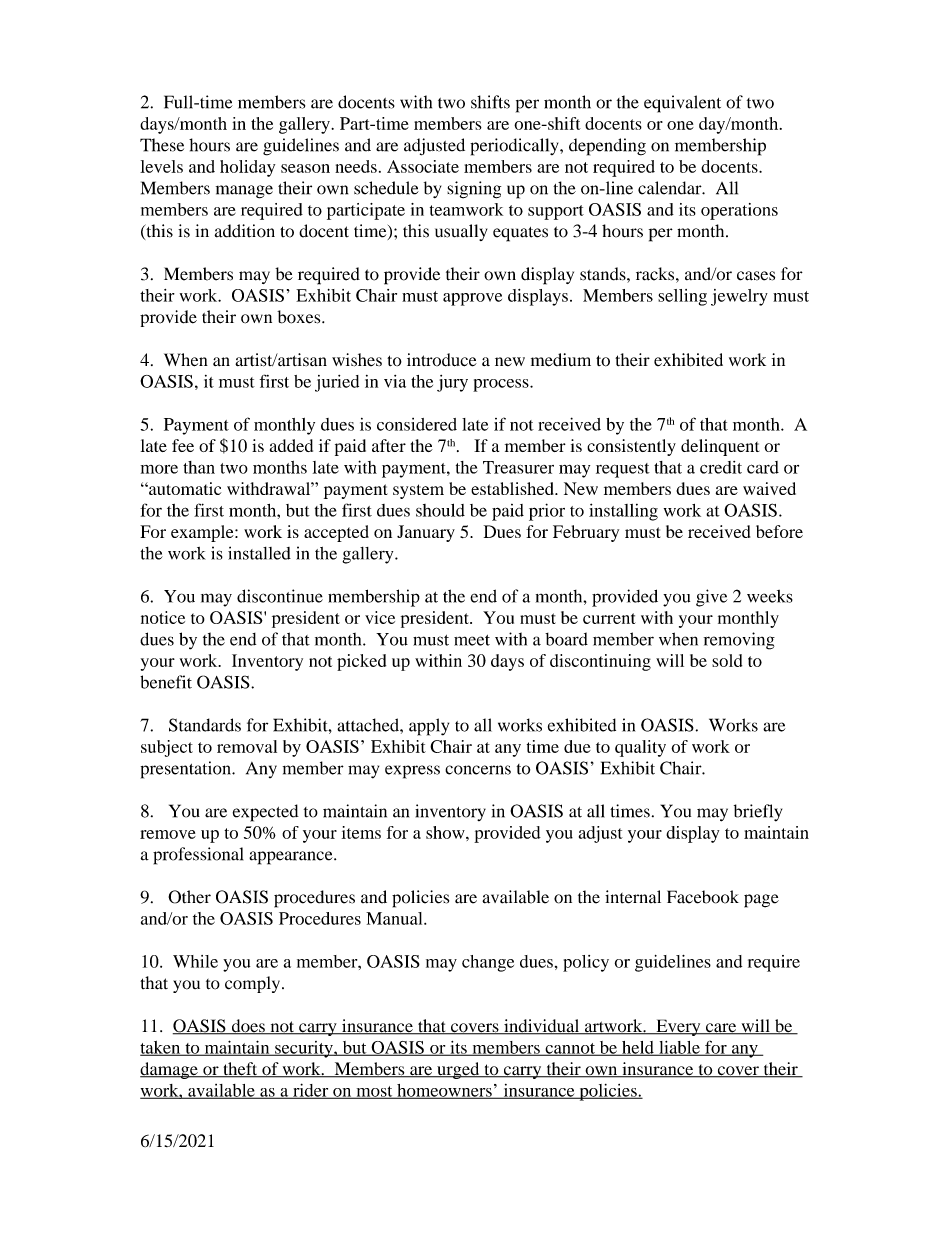 Image resolution: width=952 pixels, height=1233 pixels. What do you see at coordinates (472, 640) in the screenshot?
I see `meet` at bounding box center [472, 640].
